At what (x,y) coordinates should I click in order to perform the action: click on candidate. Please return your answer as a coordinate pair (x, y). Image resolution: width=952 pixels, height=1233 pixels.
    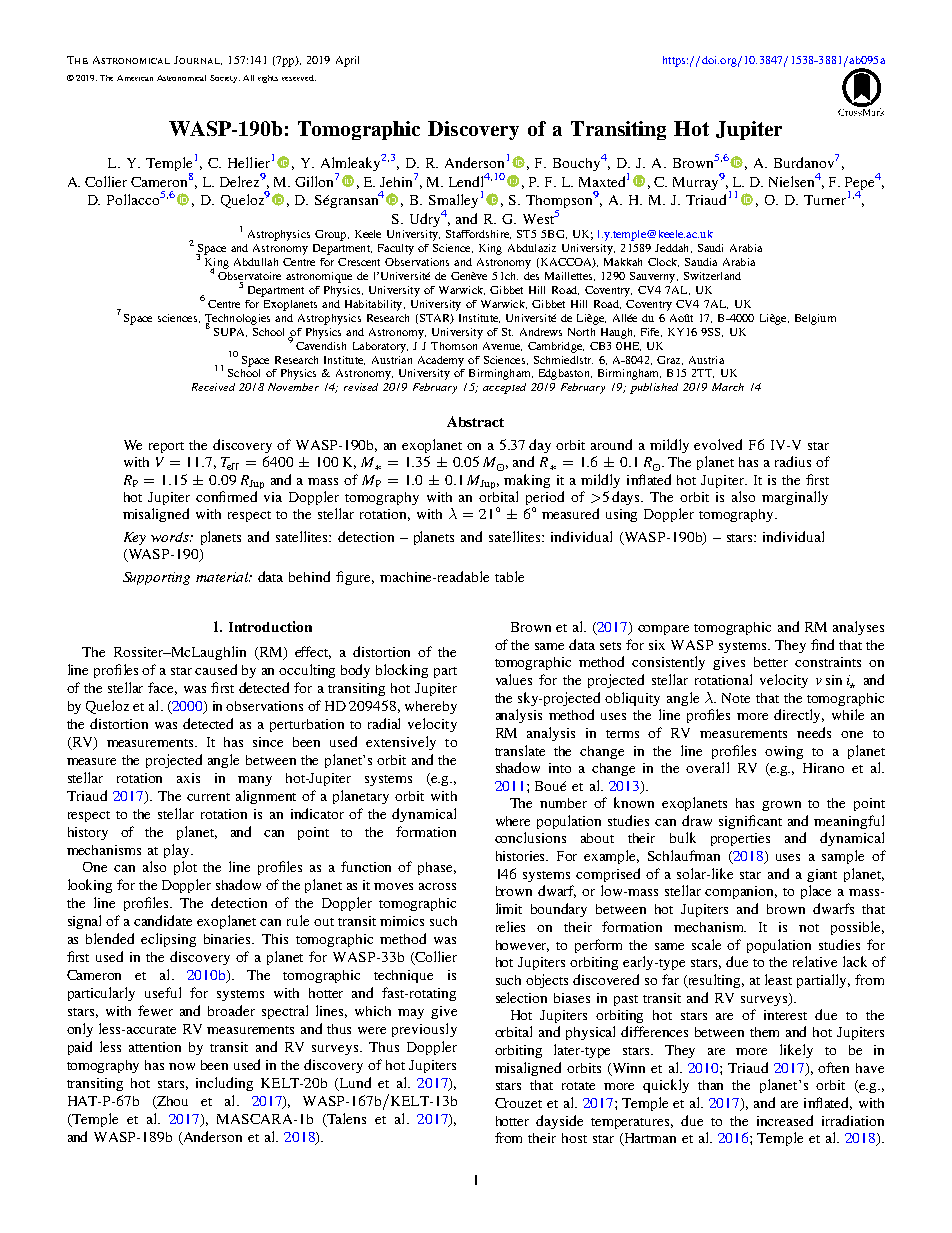
    Looking at the image, I should click on (163, 920).
